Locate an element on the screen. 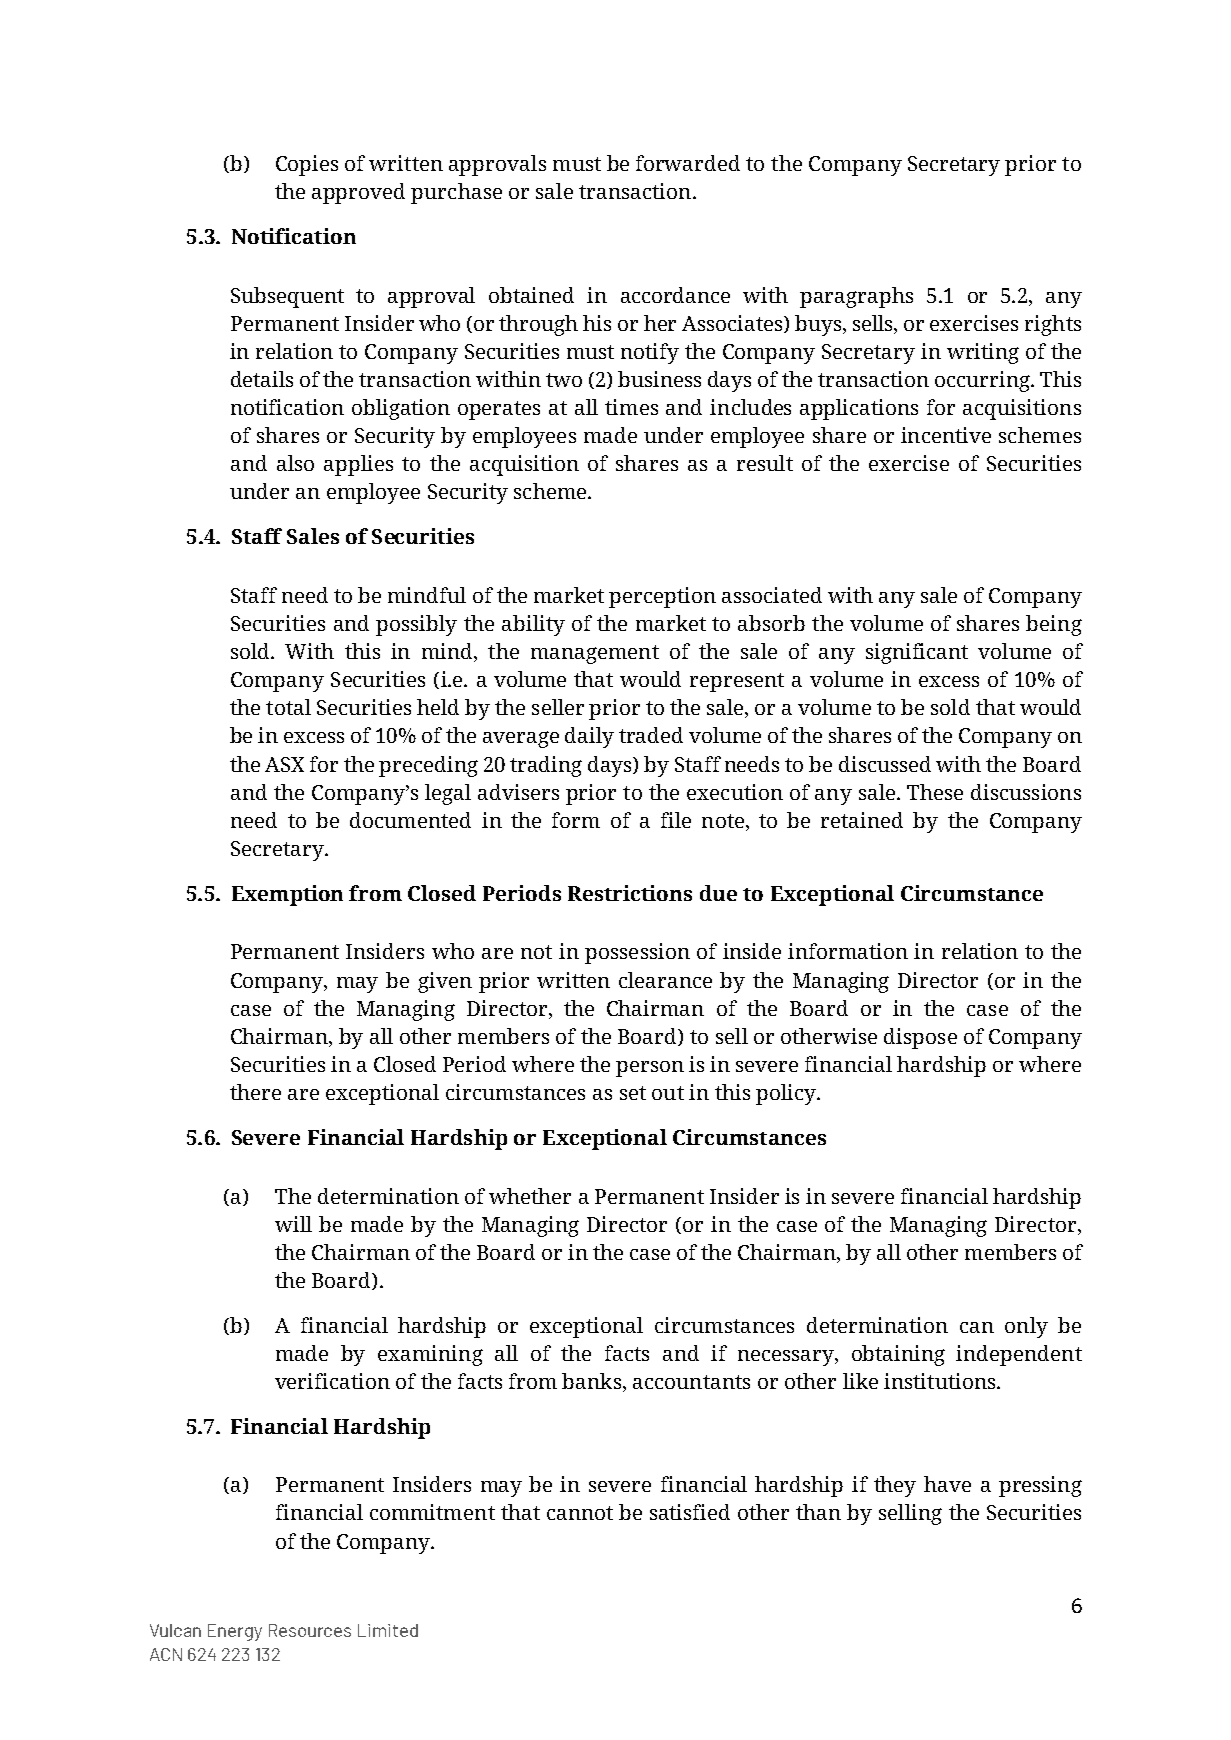 The image size is (1231, 1740). Exemption is located at coordinates (287, 895).
